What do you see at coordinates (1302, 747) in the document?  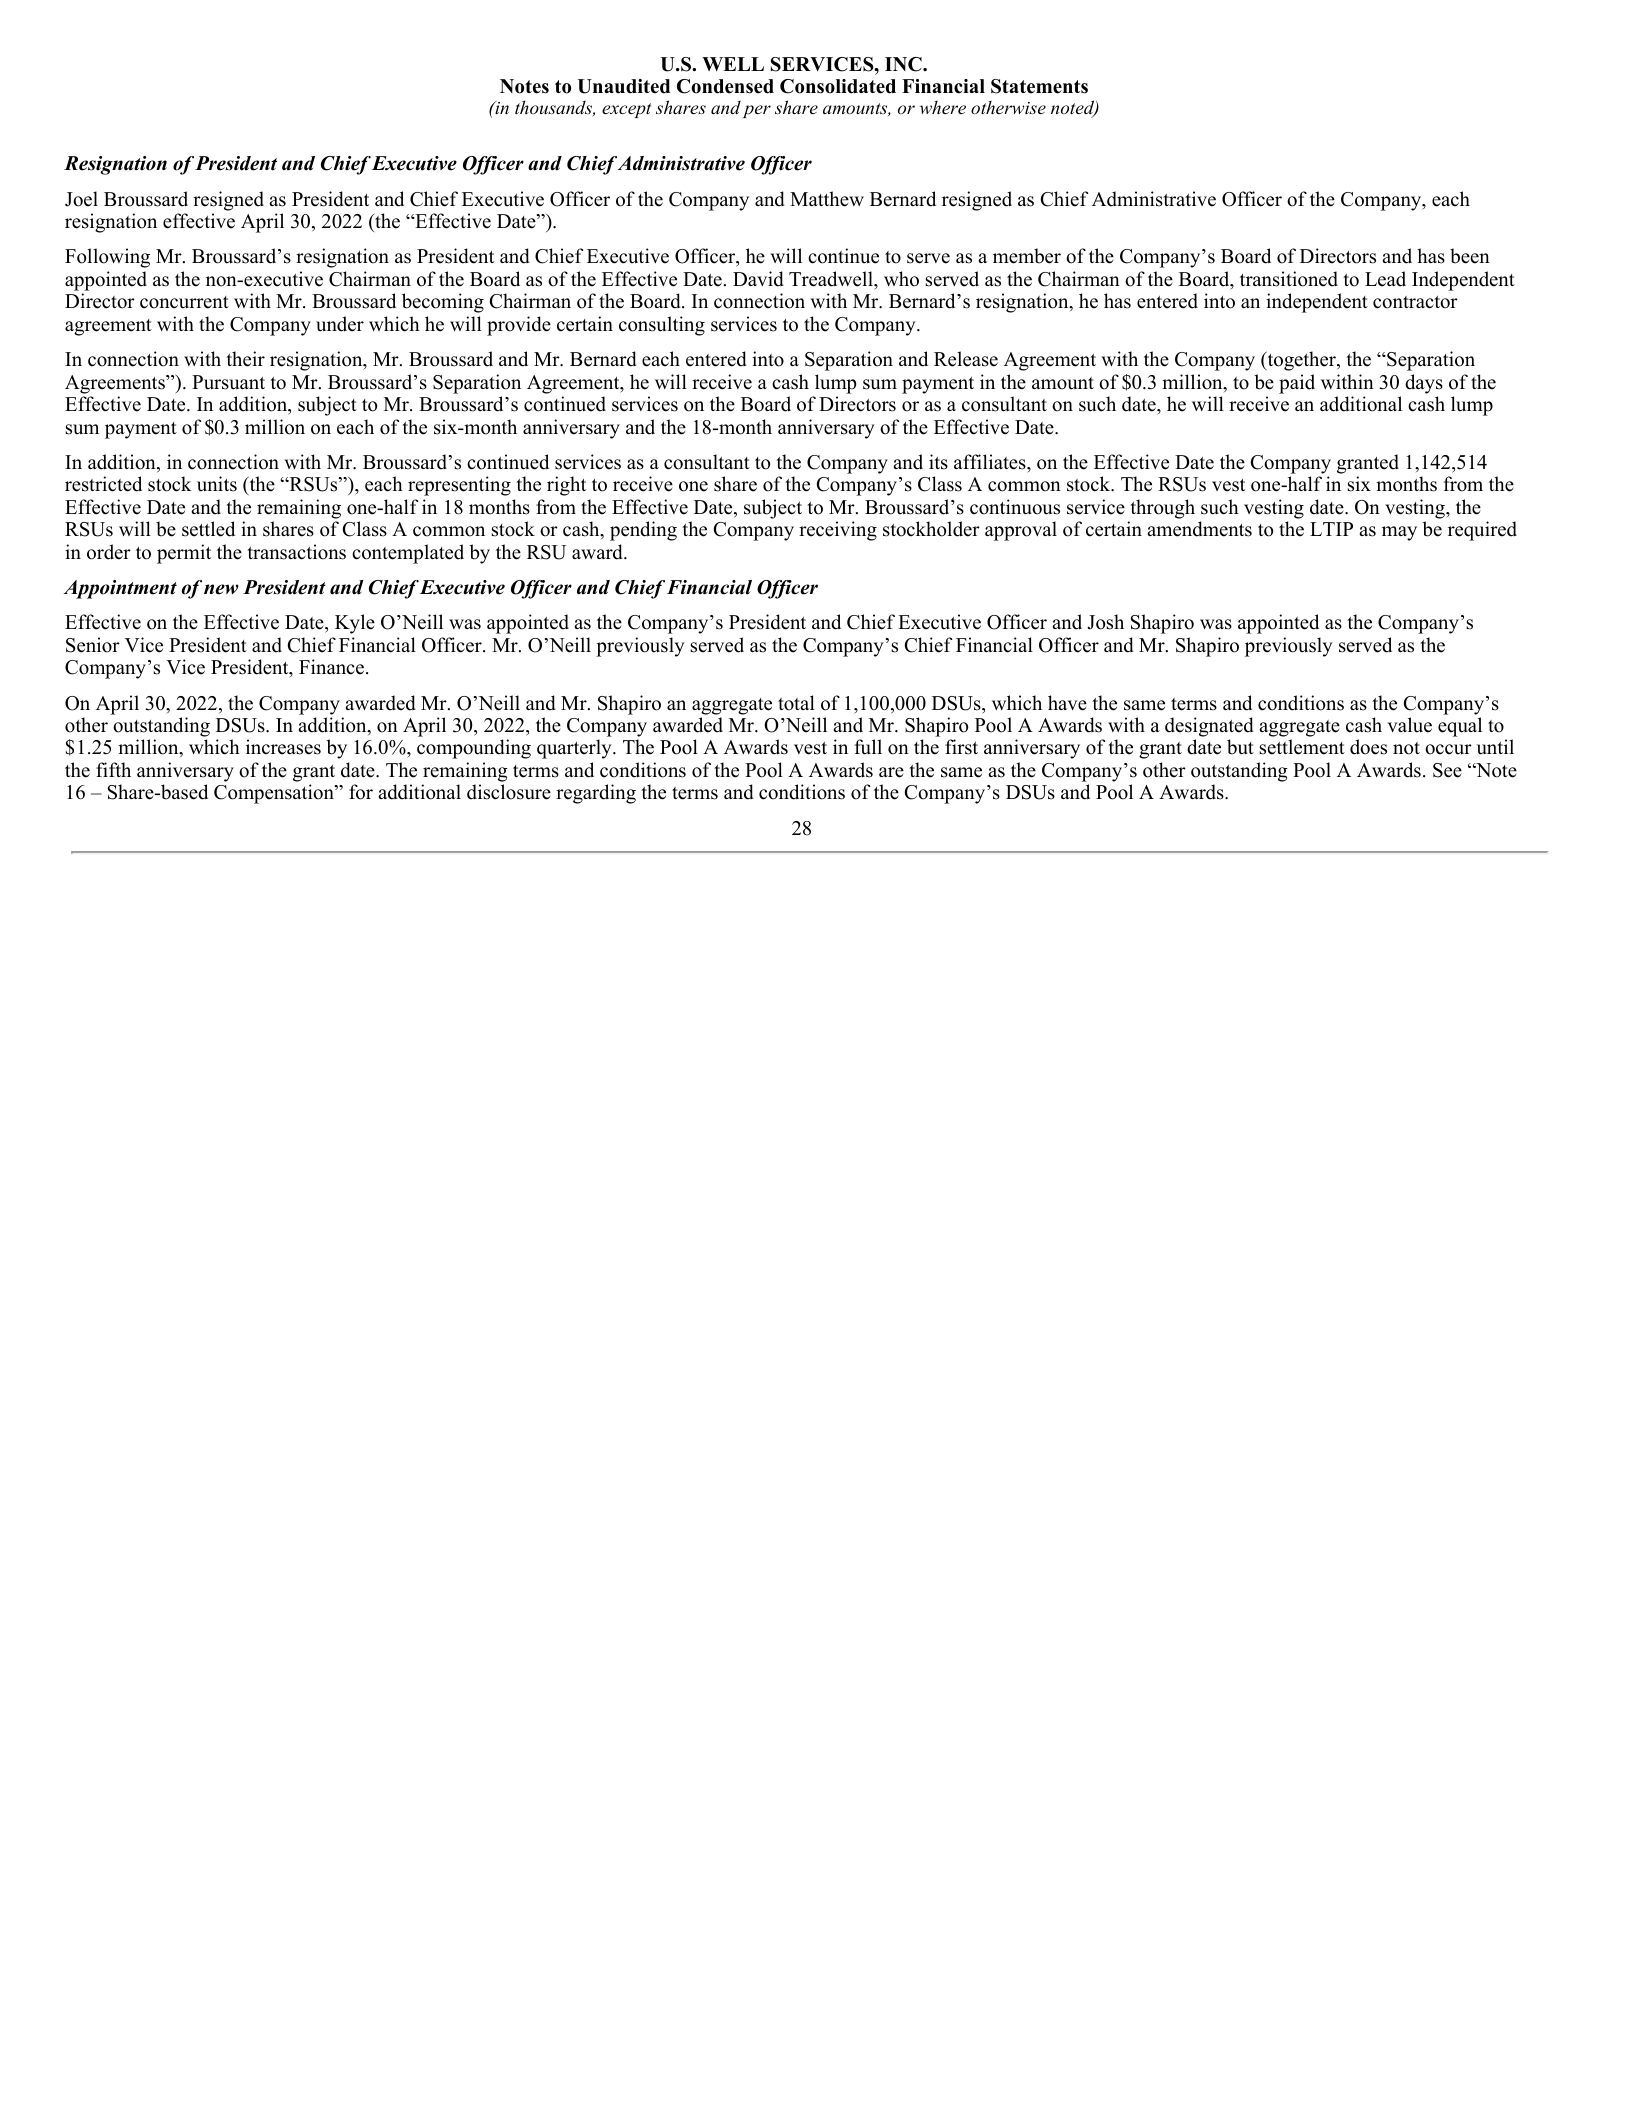 I see `settlement` at bounding box center [1302, 747].
